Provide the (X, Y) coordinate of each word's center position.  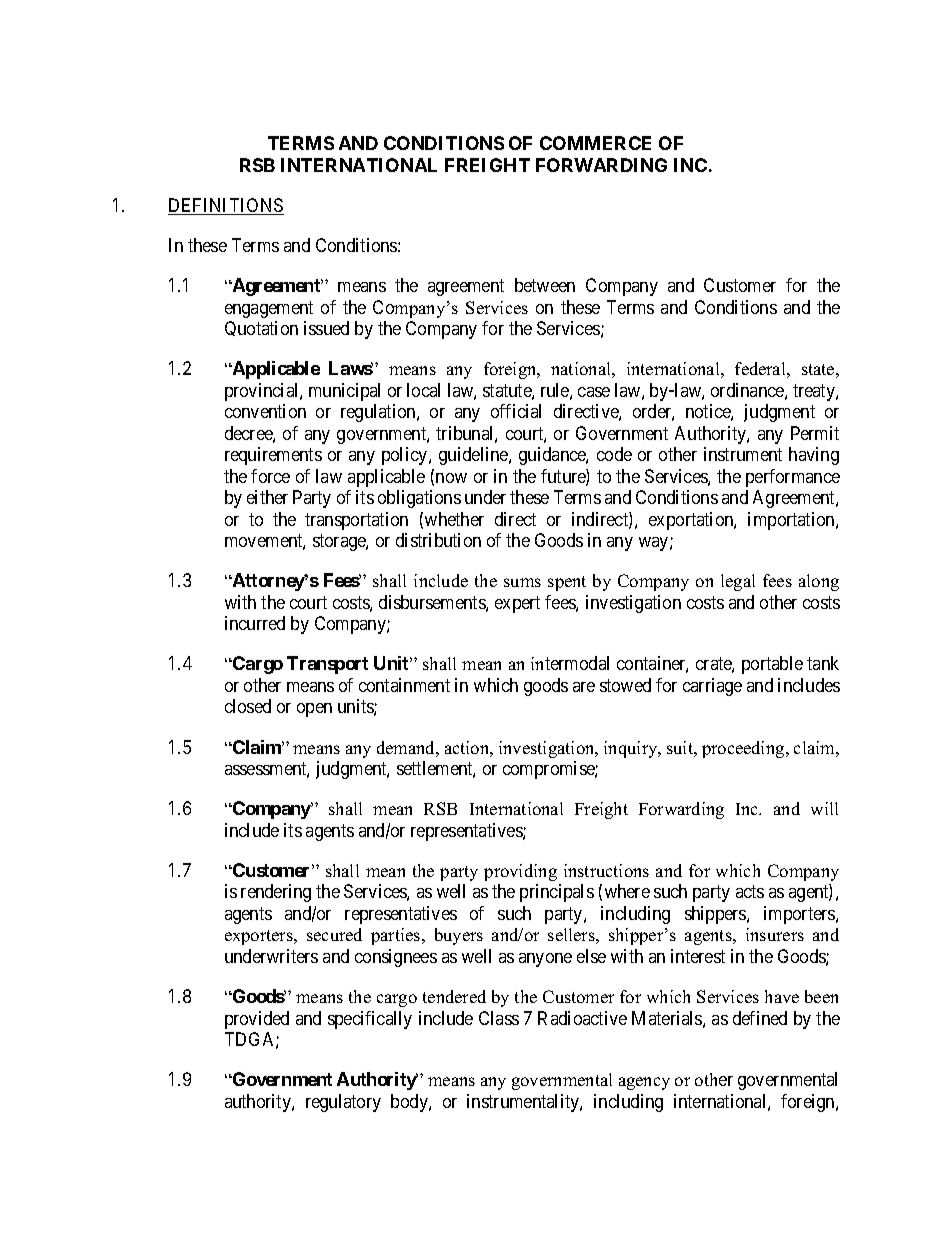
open (314, 710)
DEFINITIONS (226, 206)
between (545, 285)
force (270, 476)
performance (793, 478)
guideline (474, 456)
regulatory (343, 1103)
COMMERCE (595, 143)
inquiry (632, 749)
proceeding (744, 749)
